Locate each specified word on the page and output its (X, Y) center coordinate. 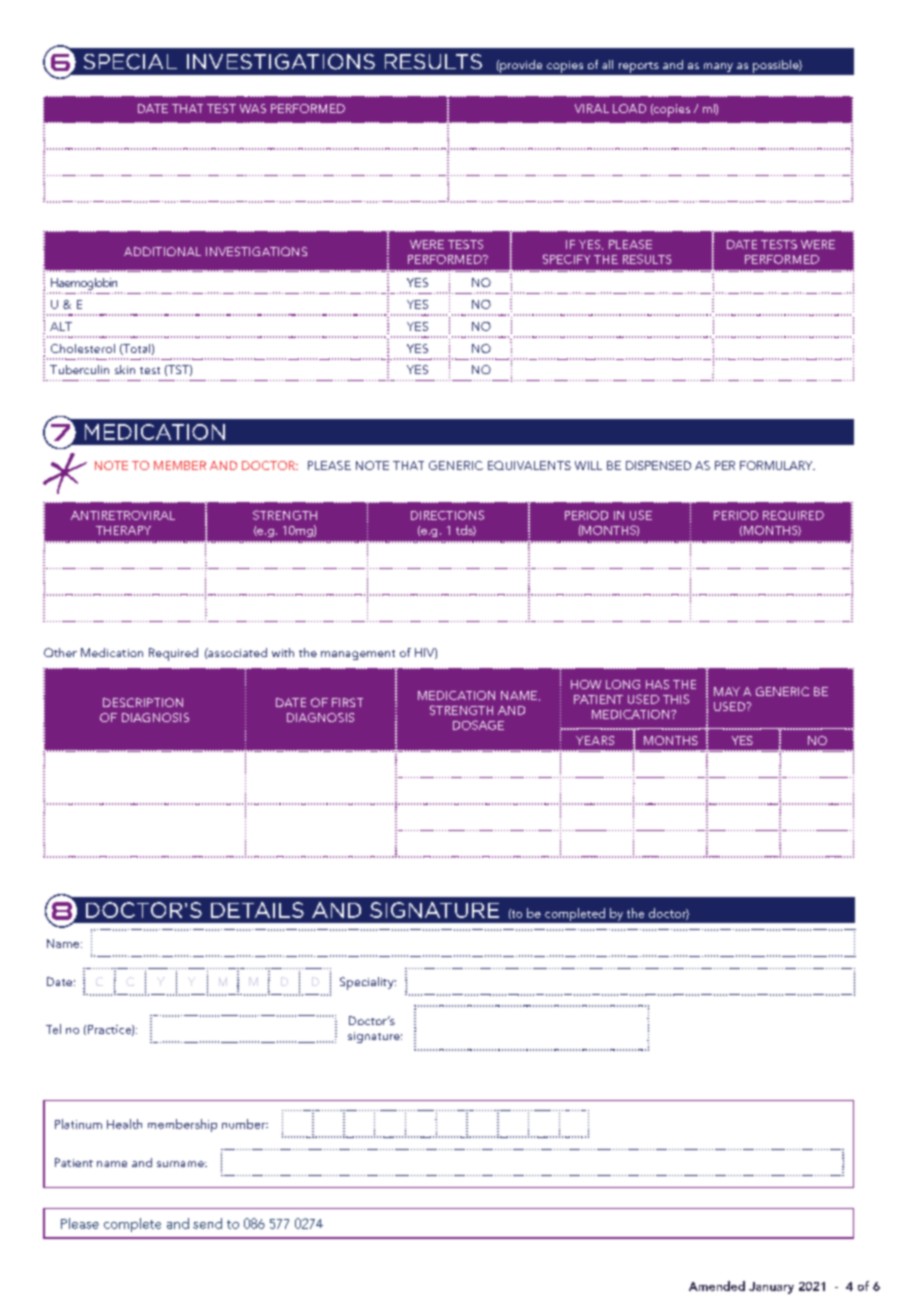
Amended (717, 1286)
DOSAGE (478, 725)
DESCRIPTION (143, 702)
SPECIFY (566, 259)
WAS (253, 108)
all (607, 64)
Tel (53, 1029)
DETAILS (257, 910)
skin (125, 369)
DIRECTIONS (447, 515)
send (207, 1223)
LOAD (629, 108)
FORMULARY (777, 465)
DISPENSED (658, 465)
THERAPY (123, 530)
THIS (676, 699)
